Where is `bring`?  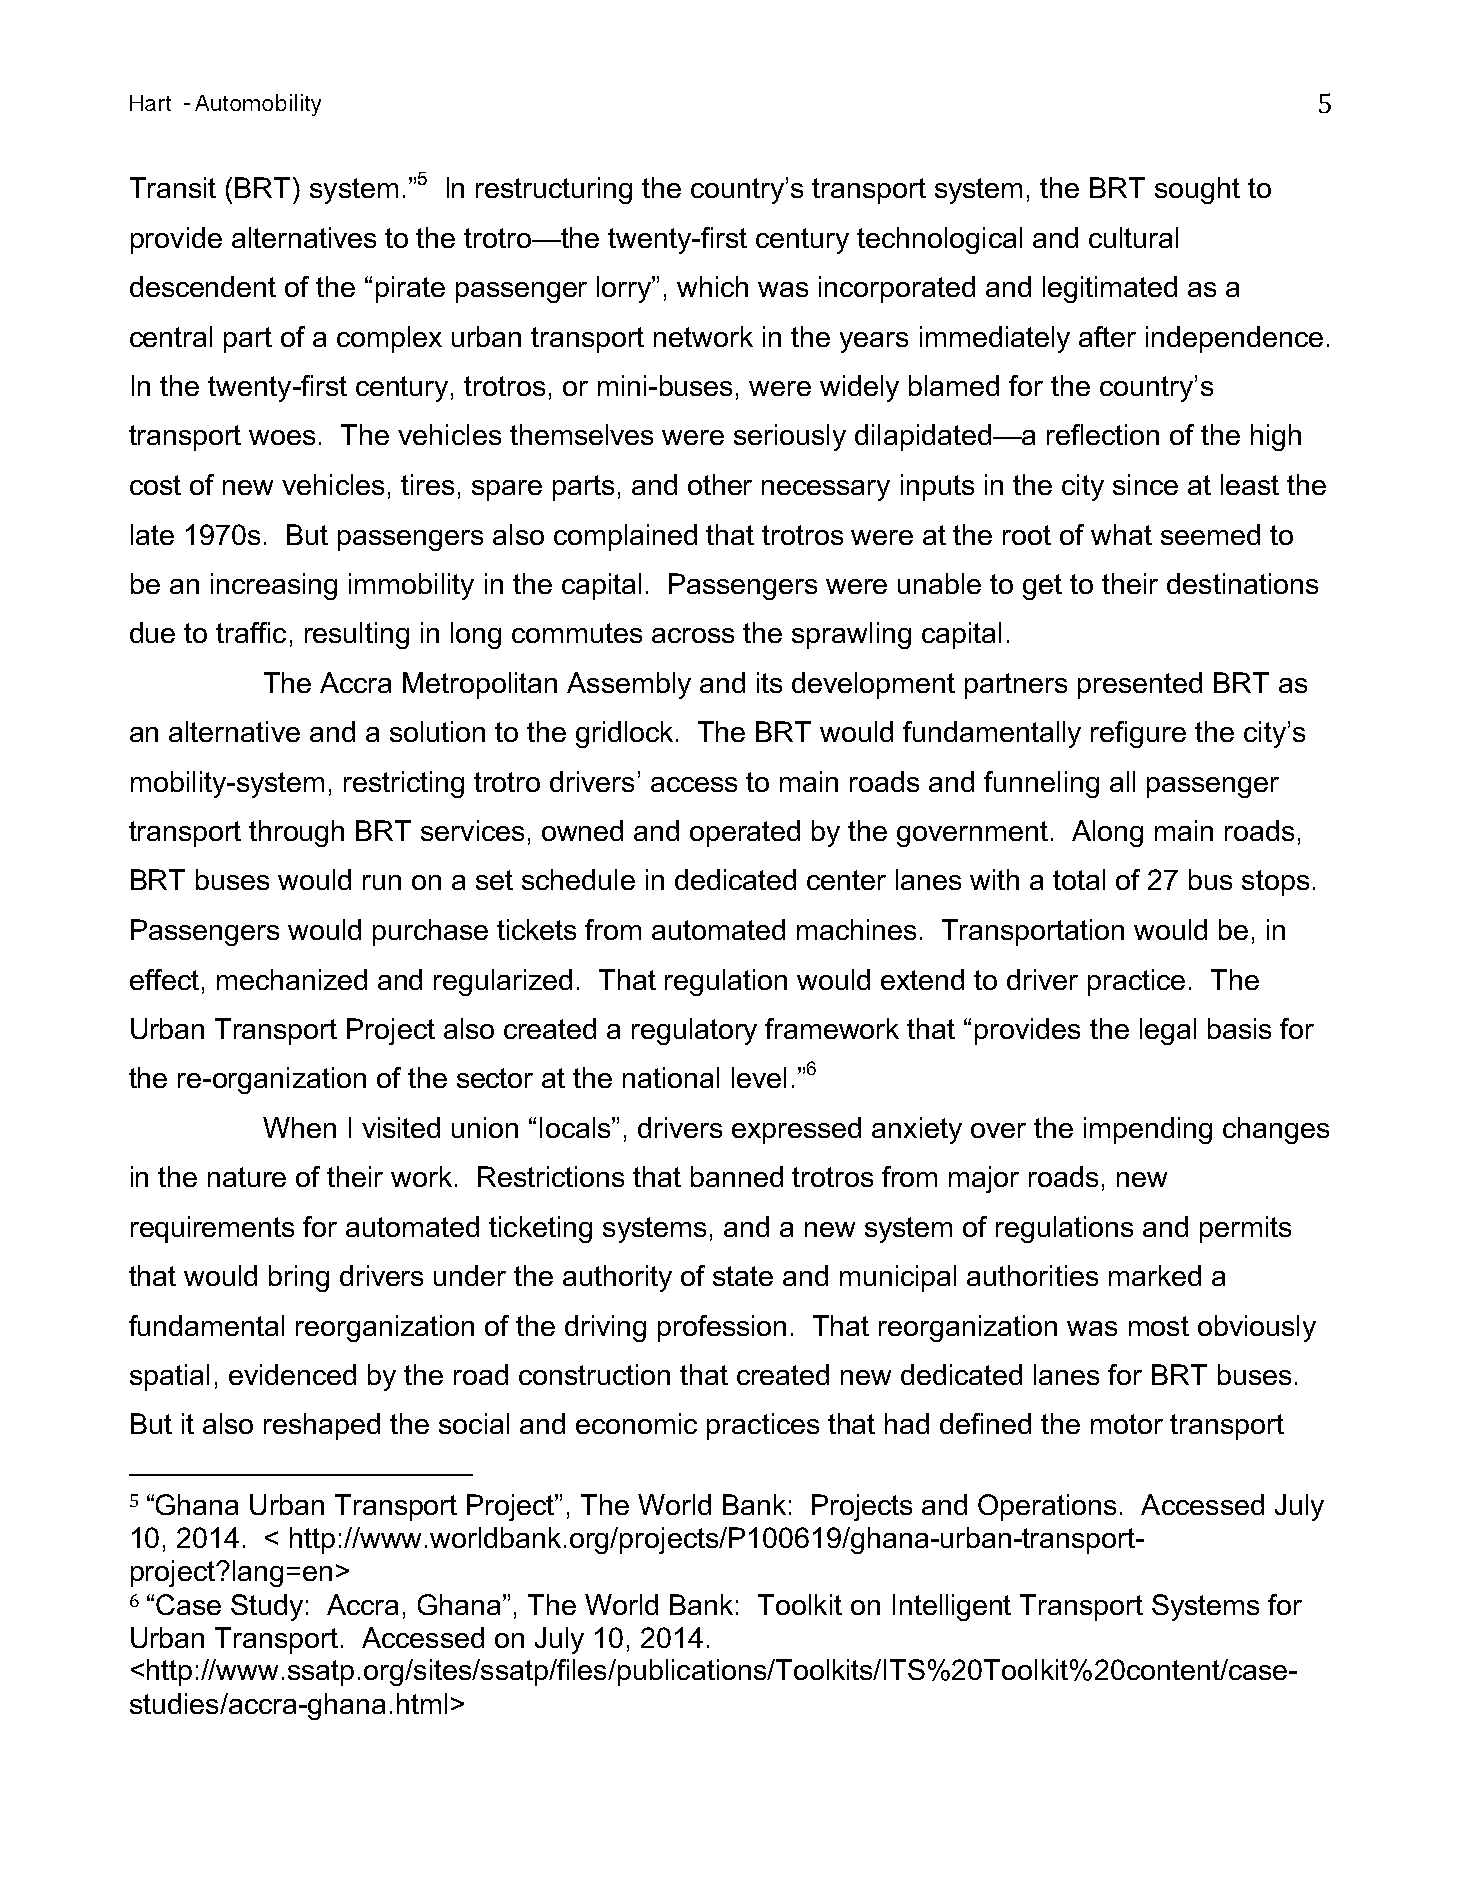 bring is located at coordinates (299, 1278).
